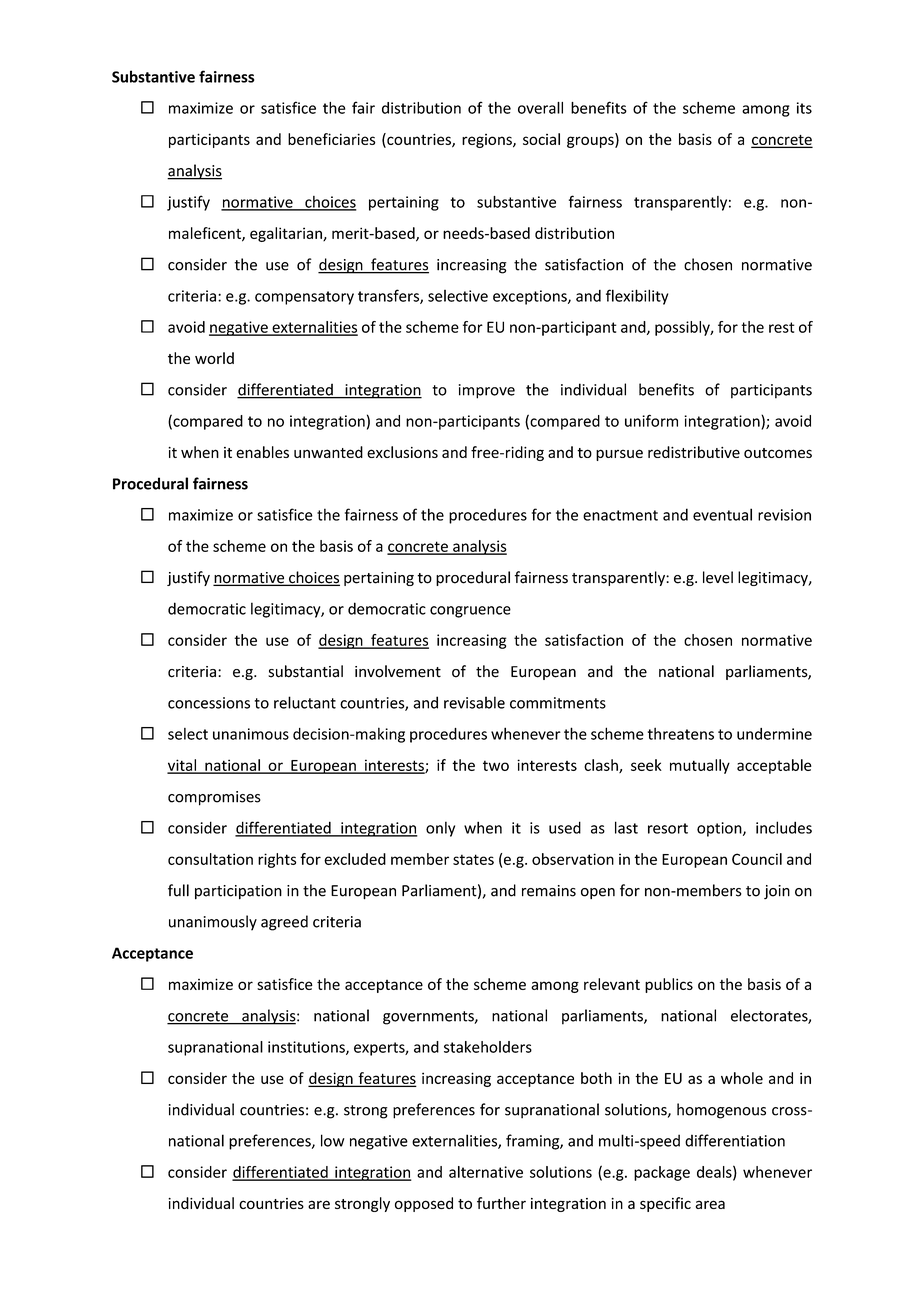 The width and height of the screenshot is (924, 1308). I want to click on area, so click(710, 1204).
